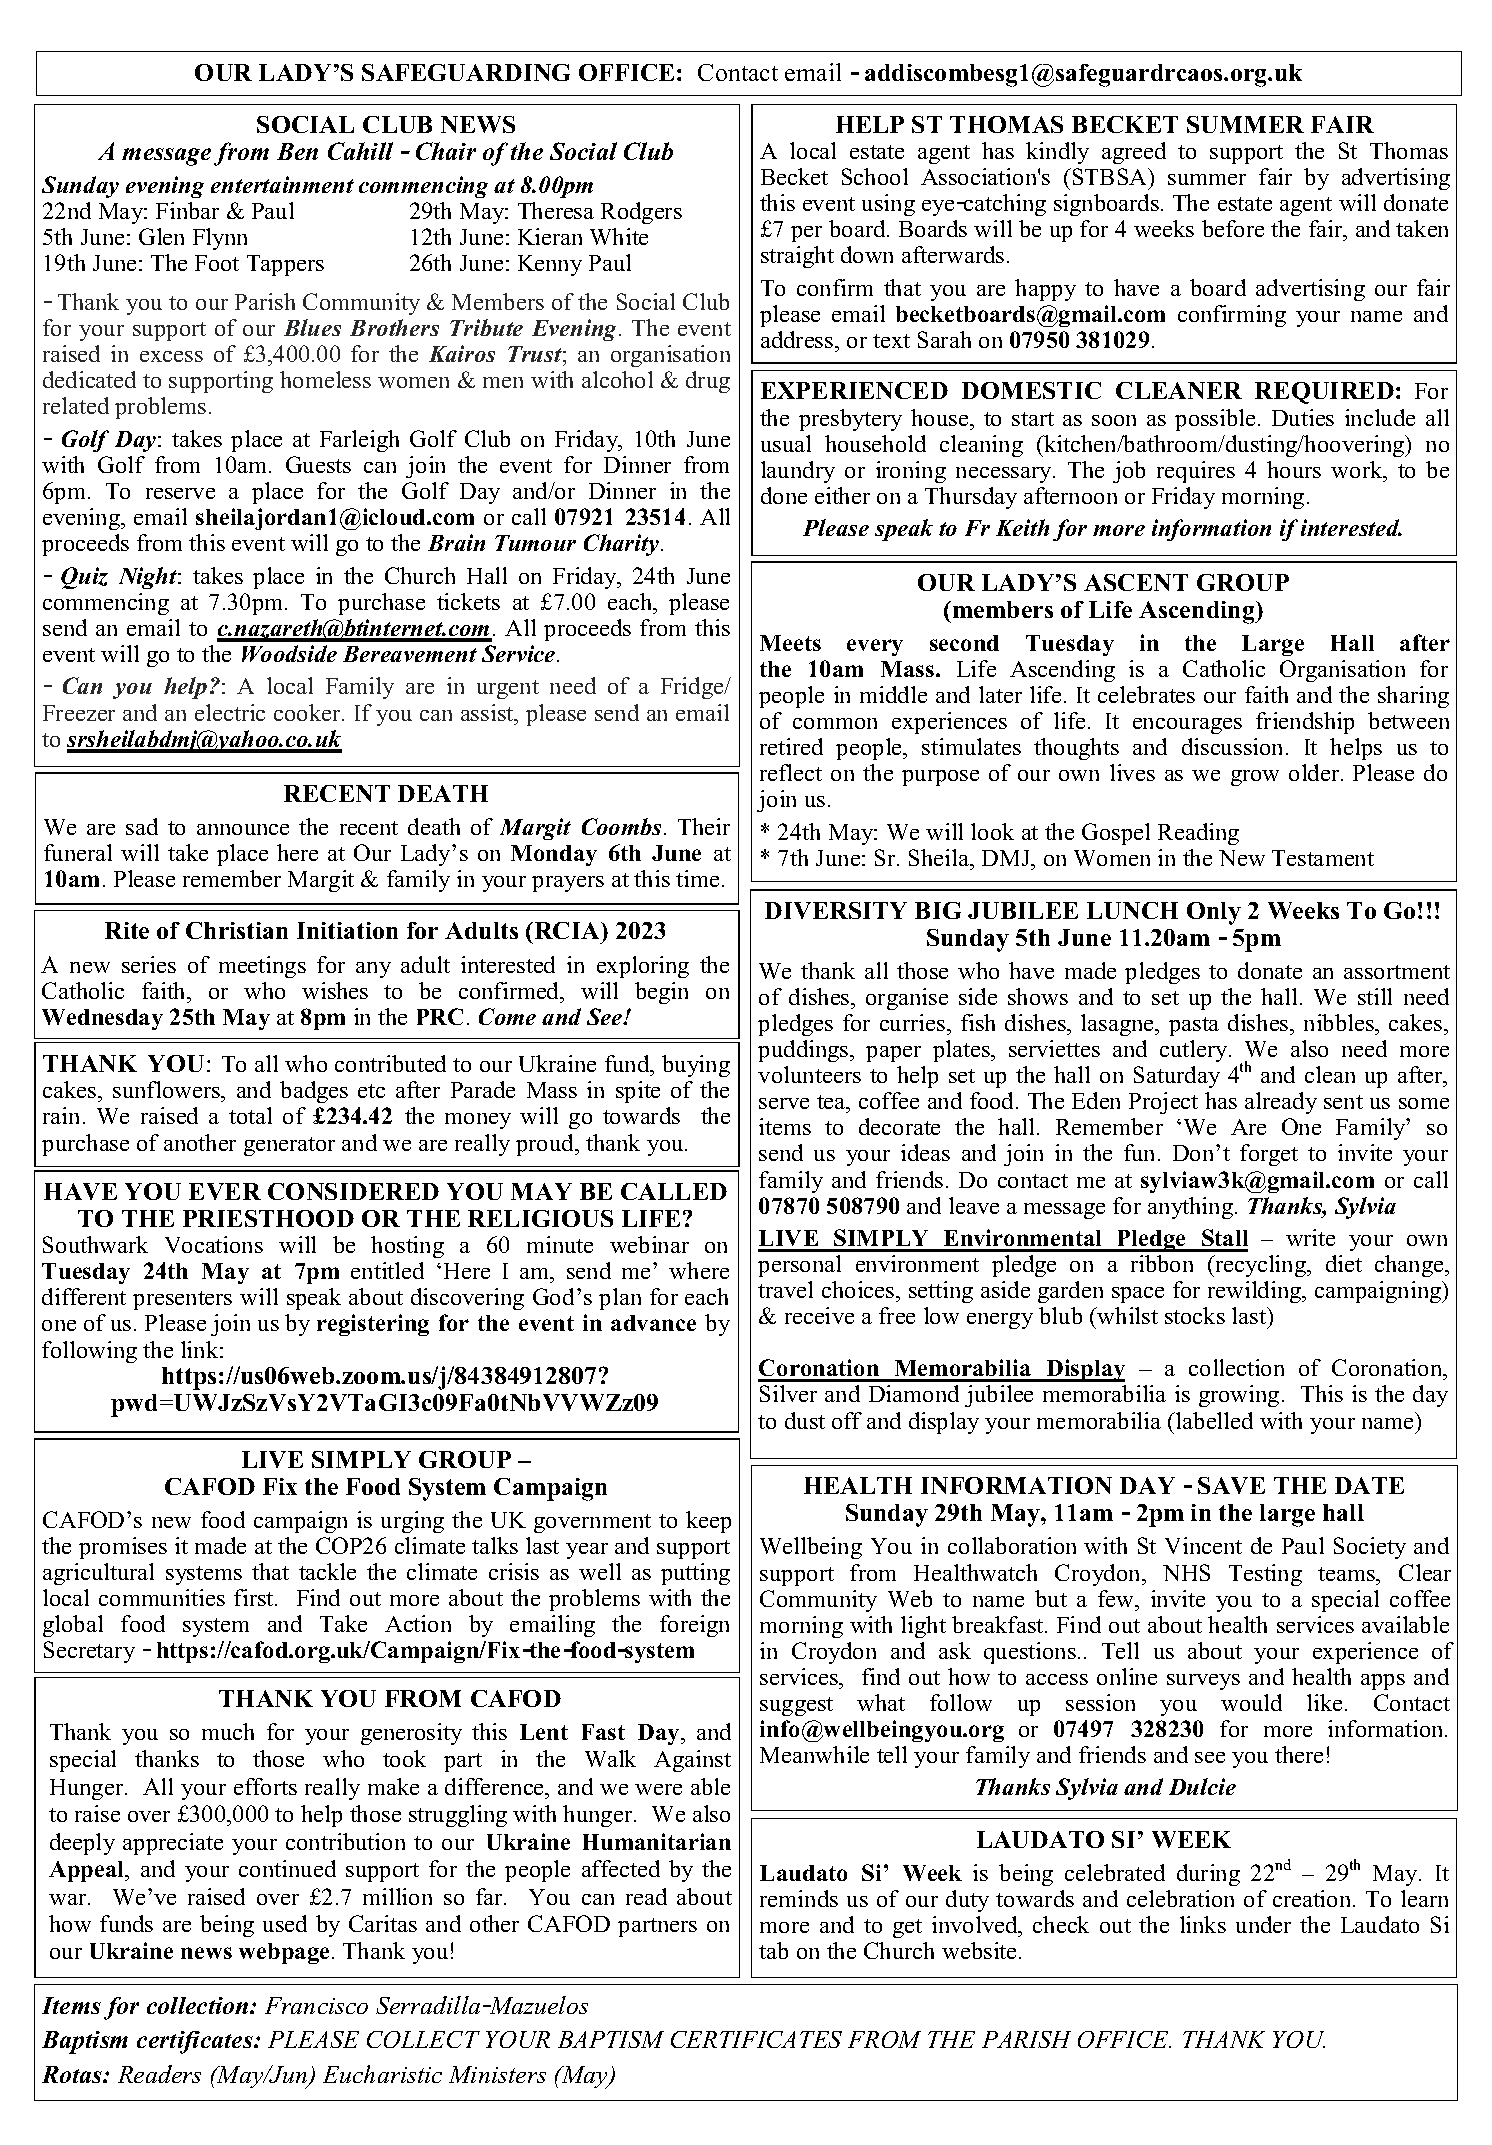  Describe the element at coordinates (708, 1522) in the page. I see `keep` at that location.
